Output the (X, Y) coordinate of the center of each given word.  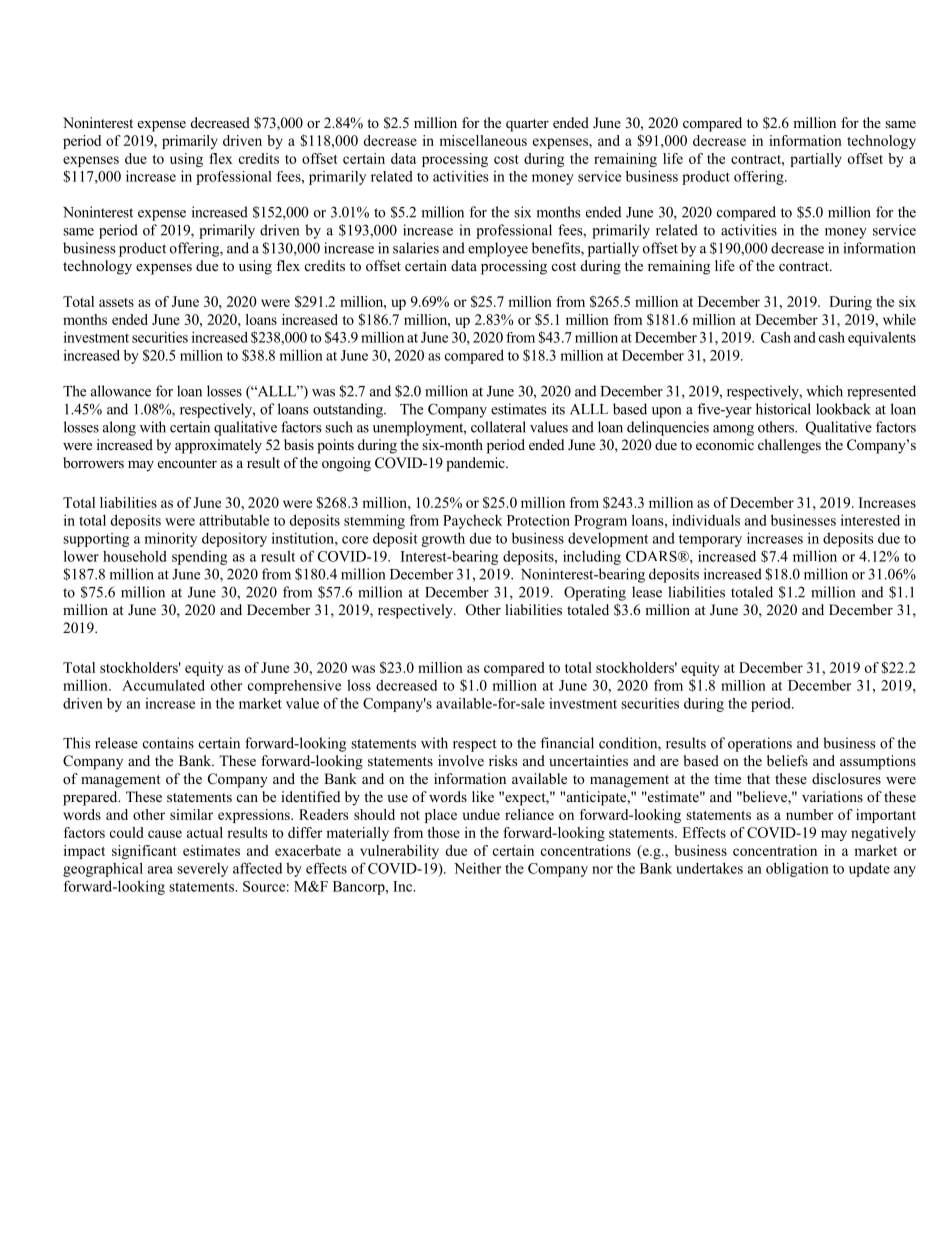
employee (498, 249)
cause (165, 834)
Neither (477, 868)
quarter (527, 125)
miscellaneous (483, 140)
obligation (797, 869)
